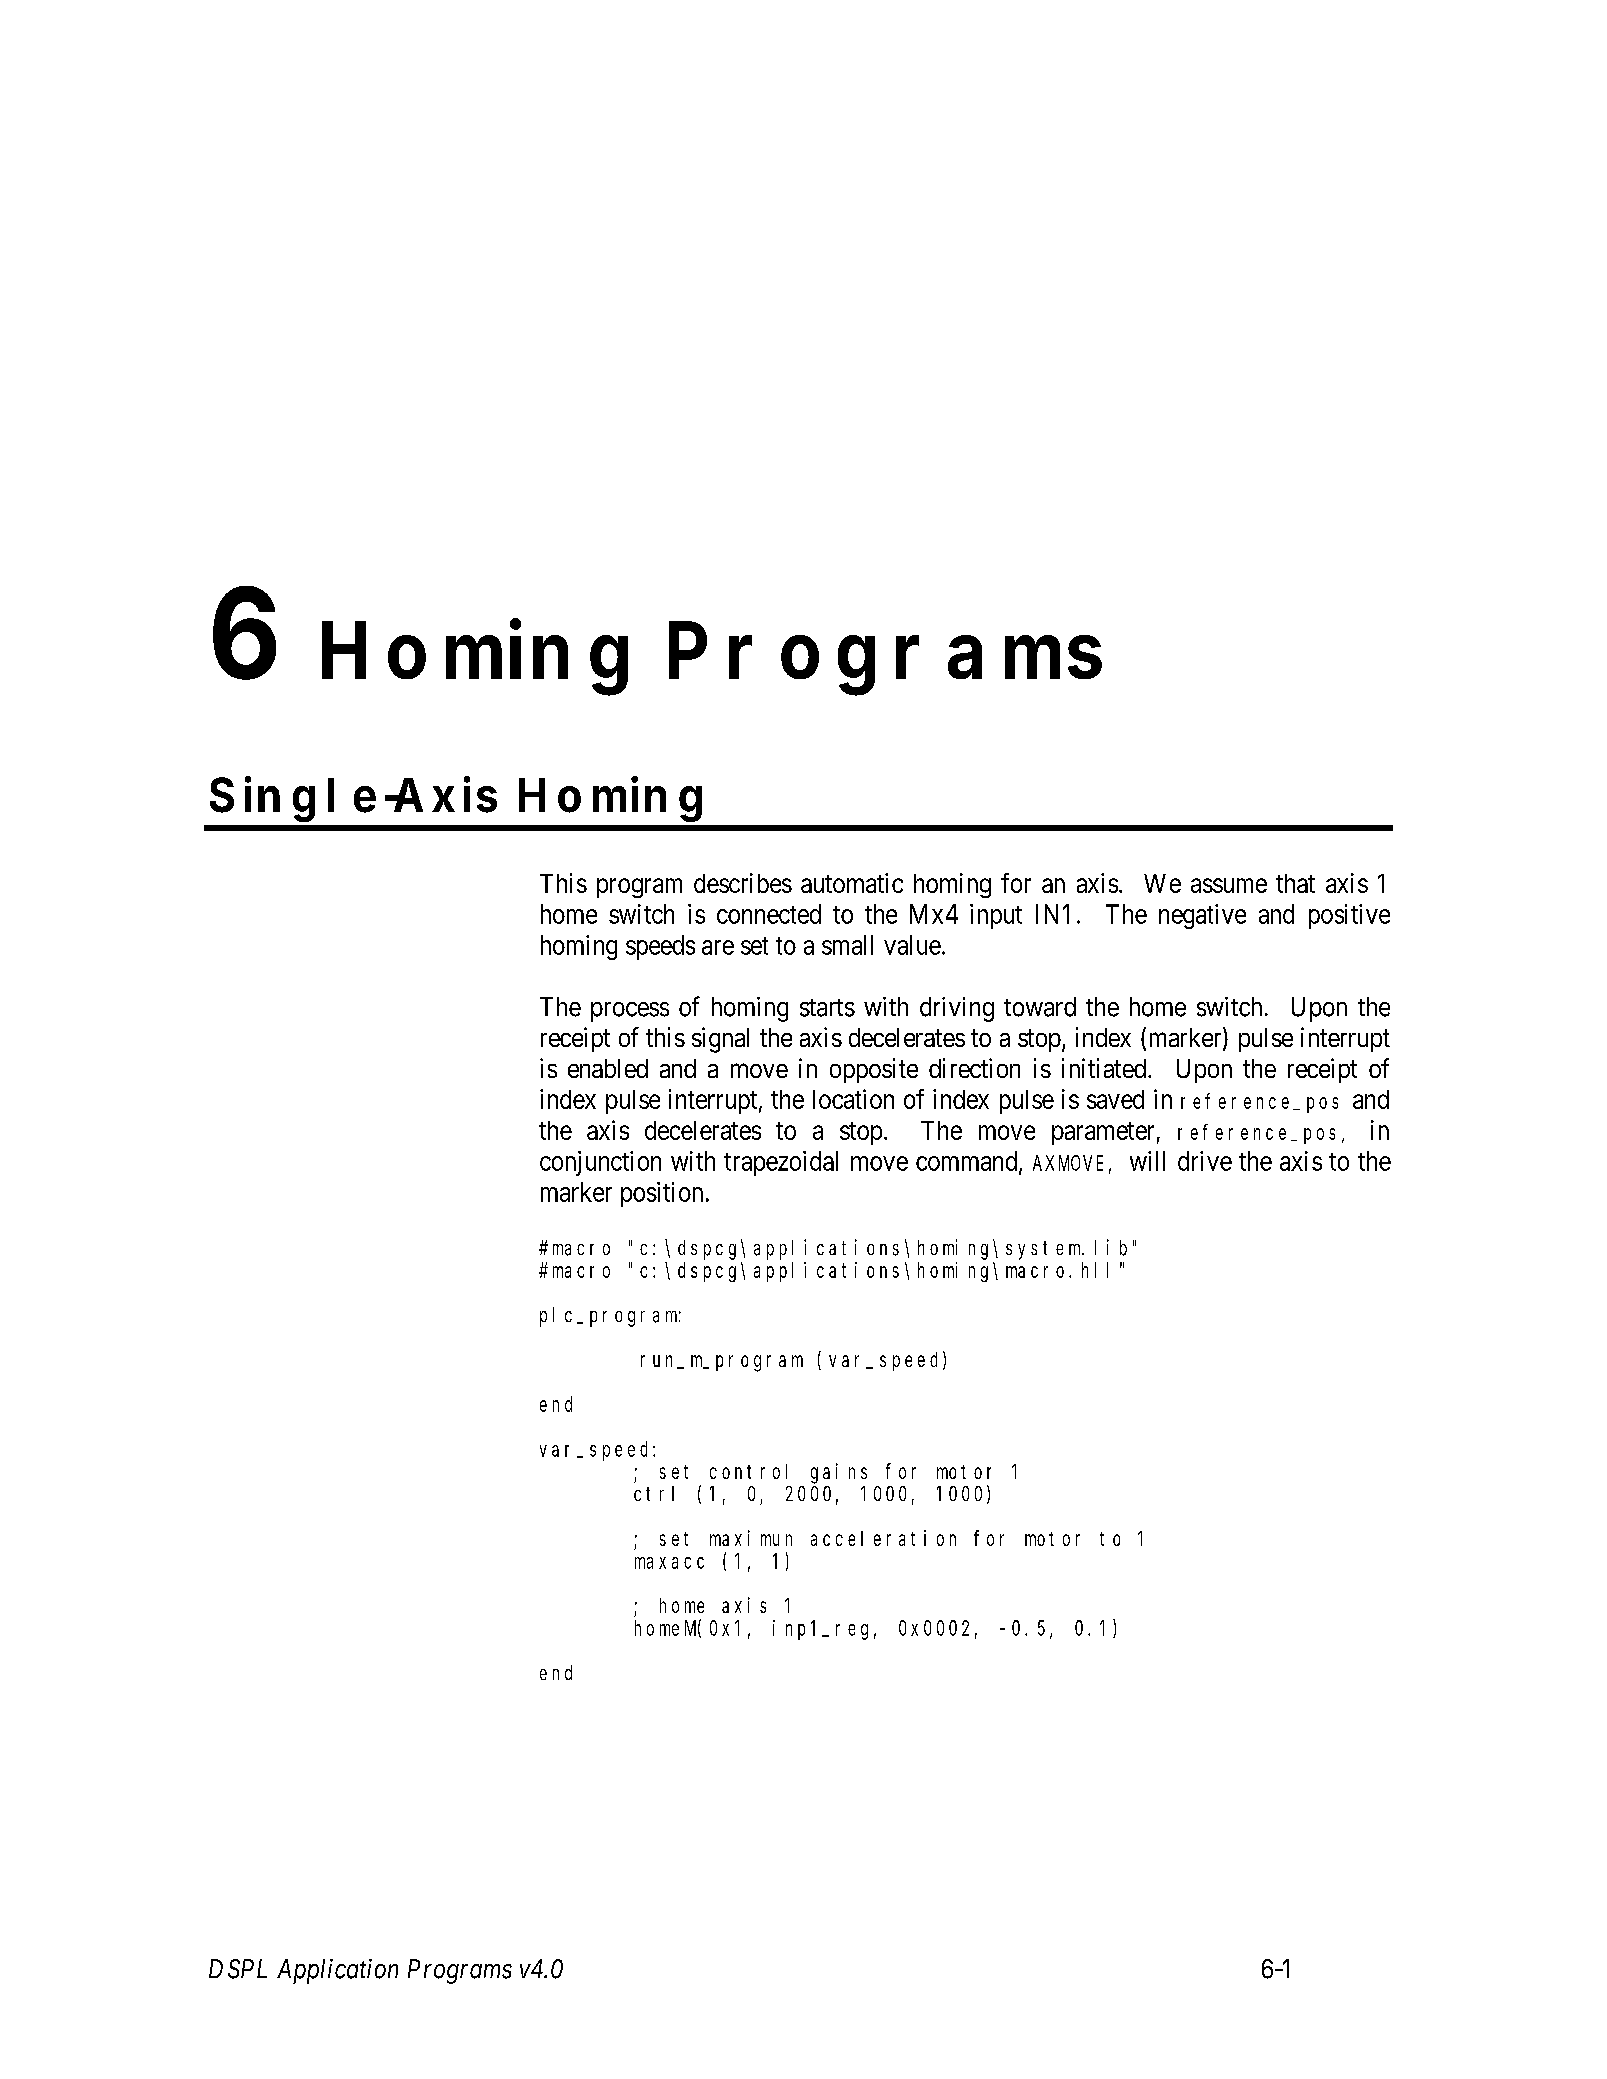  Describe the element at coordinates (996, 916) in the document. I see `input` at that location.
